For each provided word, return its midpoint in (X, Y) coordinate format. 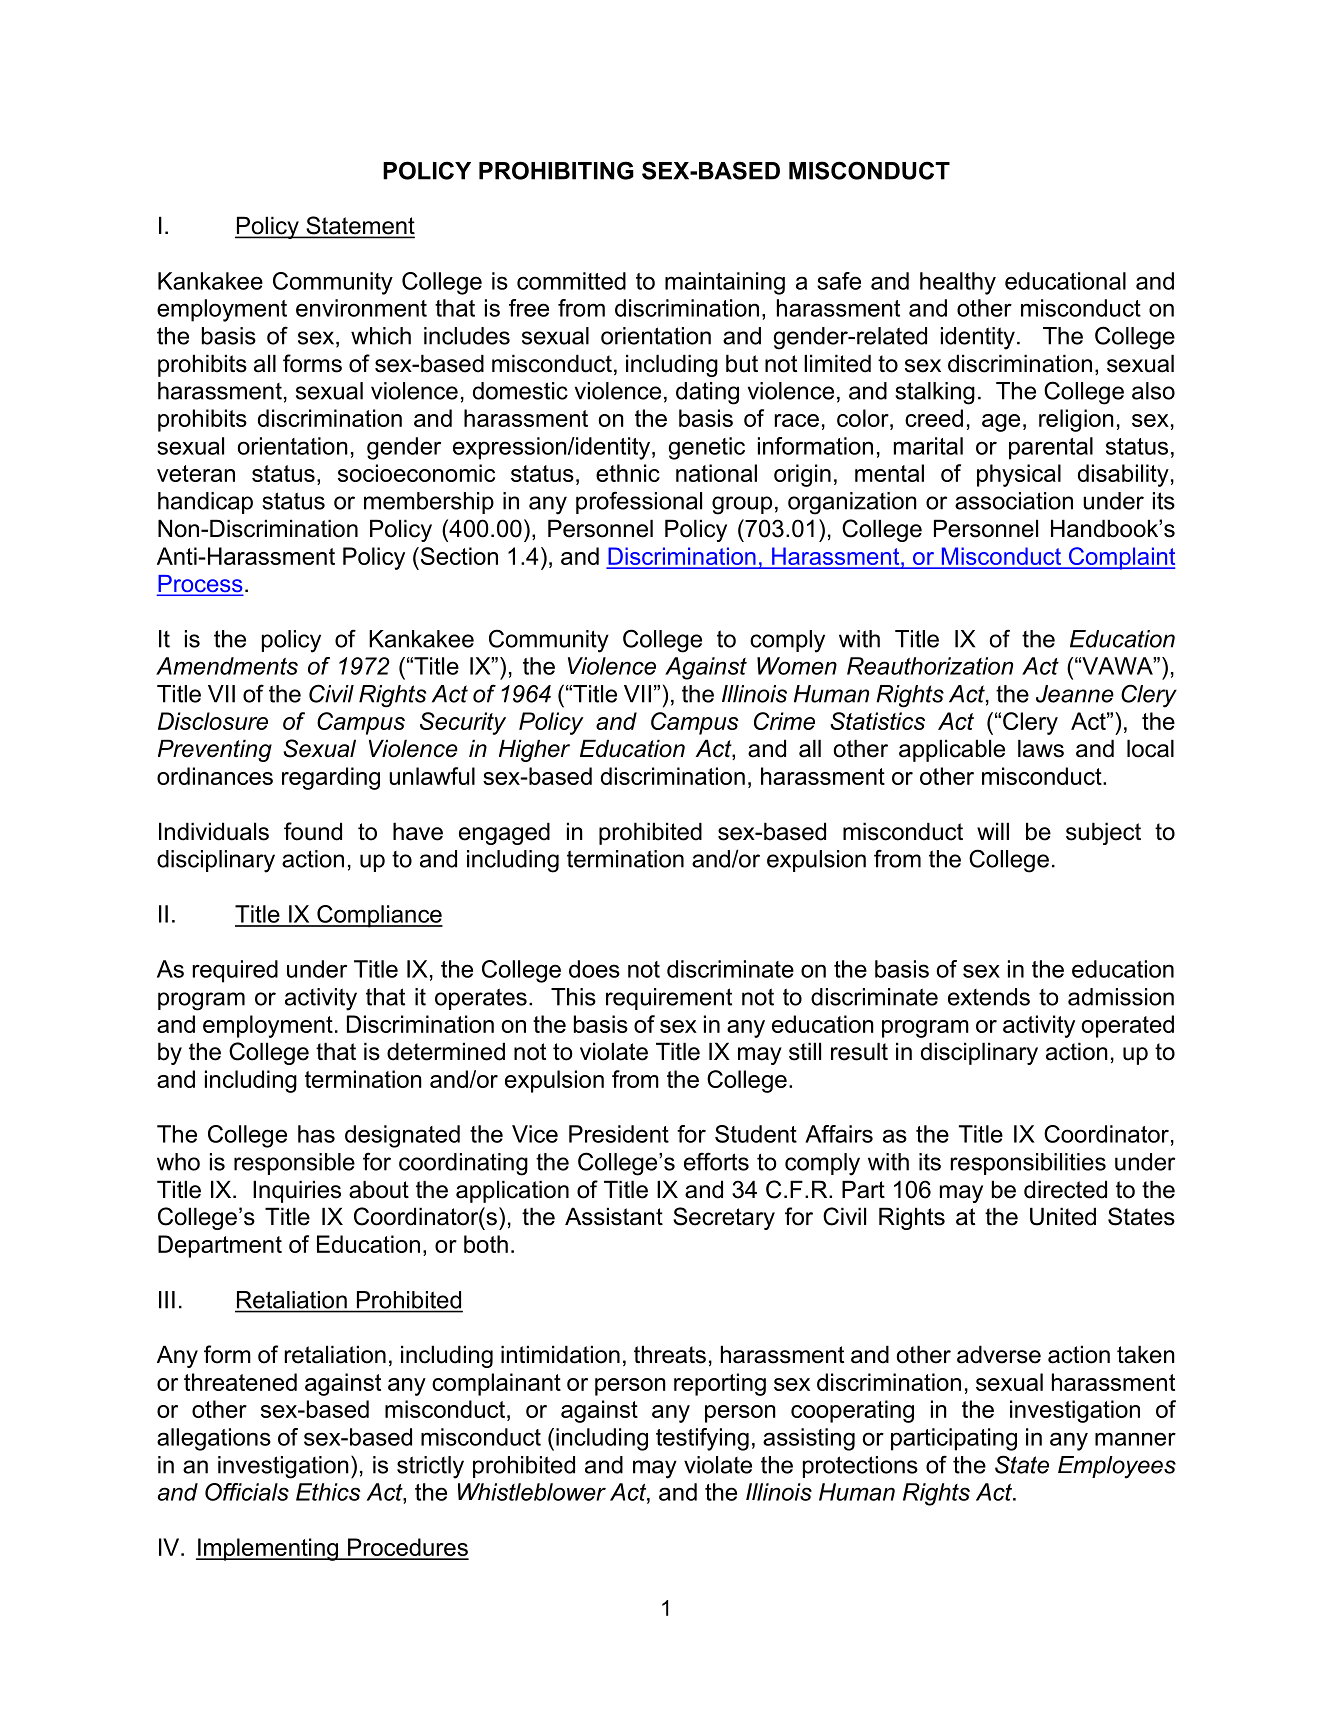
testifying (702, 1439)
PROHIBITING (556, 170)
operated (1128, 1026)
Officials (247, 1492)
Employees (1117, 1467)
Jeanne (1075, 694)
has (316, 1134)
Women (797, 666)
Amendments (227, 666)
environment (361, 308)
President (619, 1134)
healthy (958, 283)
